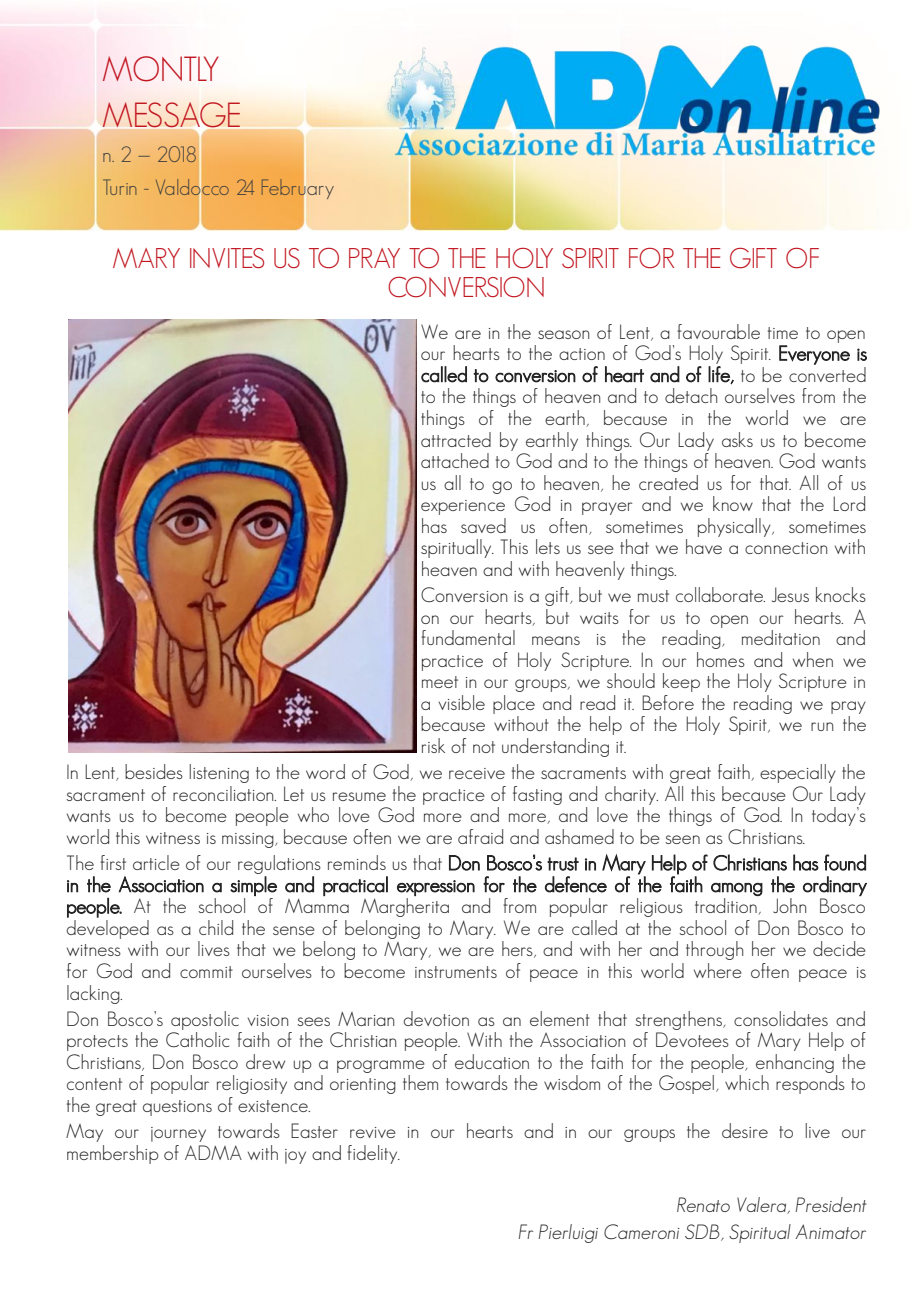 The image size is (924, 1308). Describe the element at coordinates (718, 331) in the image. I see `favourable` at that location.
